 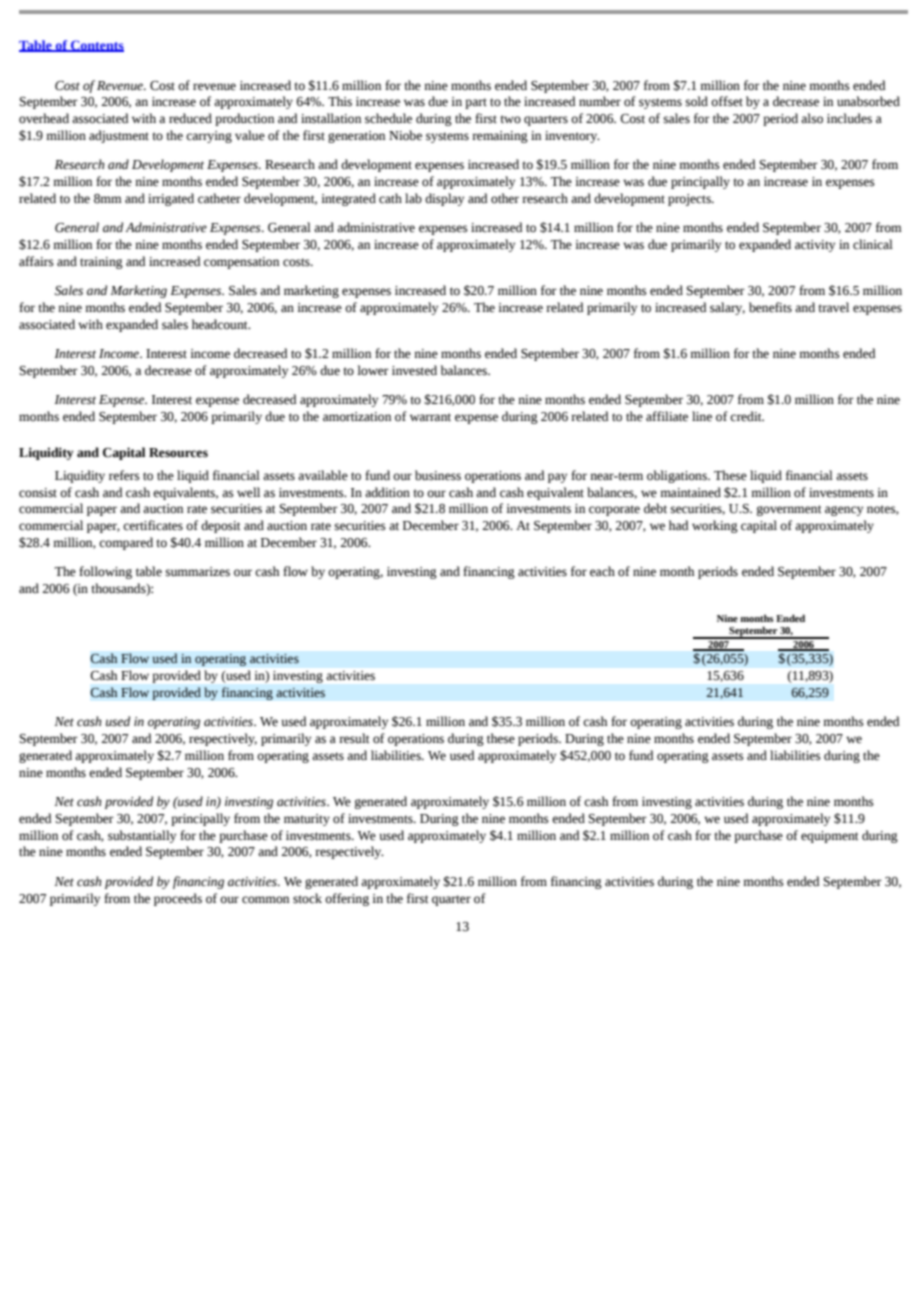 I want to click on warrant, so click(x=430, y=417).
